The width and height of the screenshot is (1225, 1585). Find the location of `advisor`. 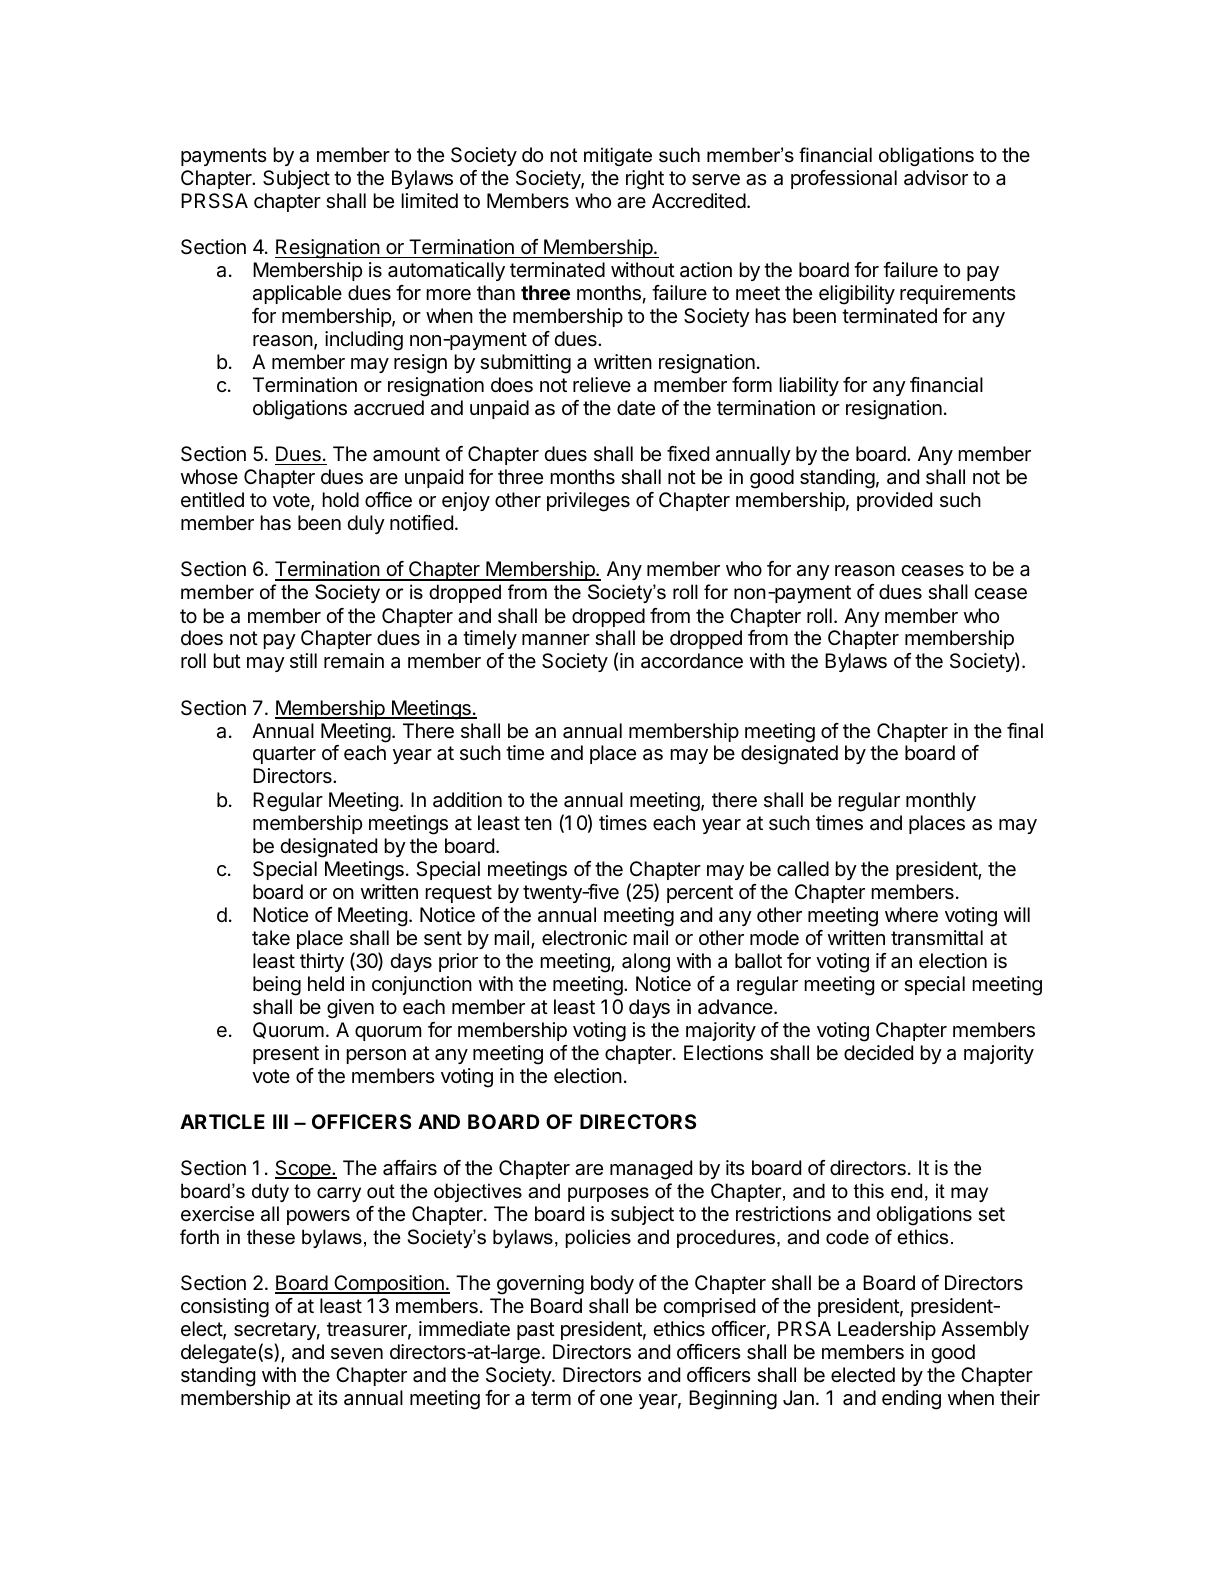

advisor is located at coordinates (936, 178).
